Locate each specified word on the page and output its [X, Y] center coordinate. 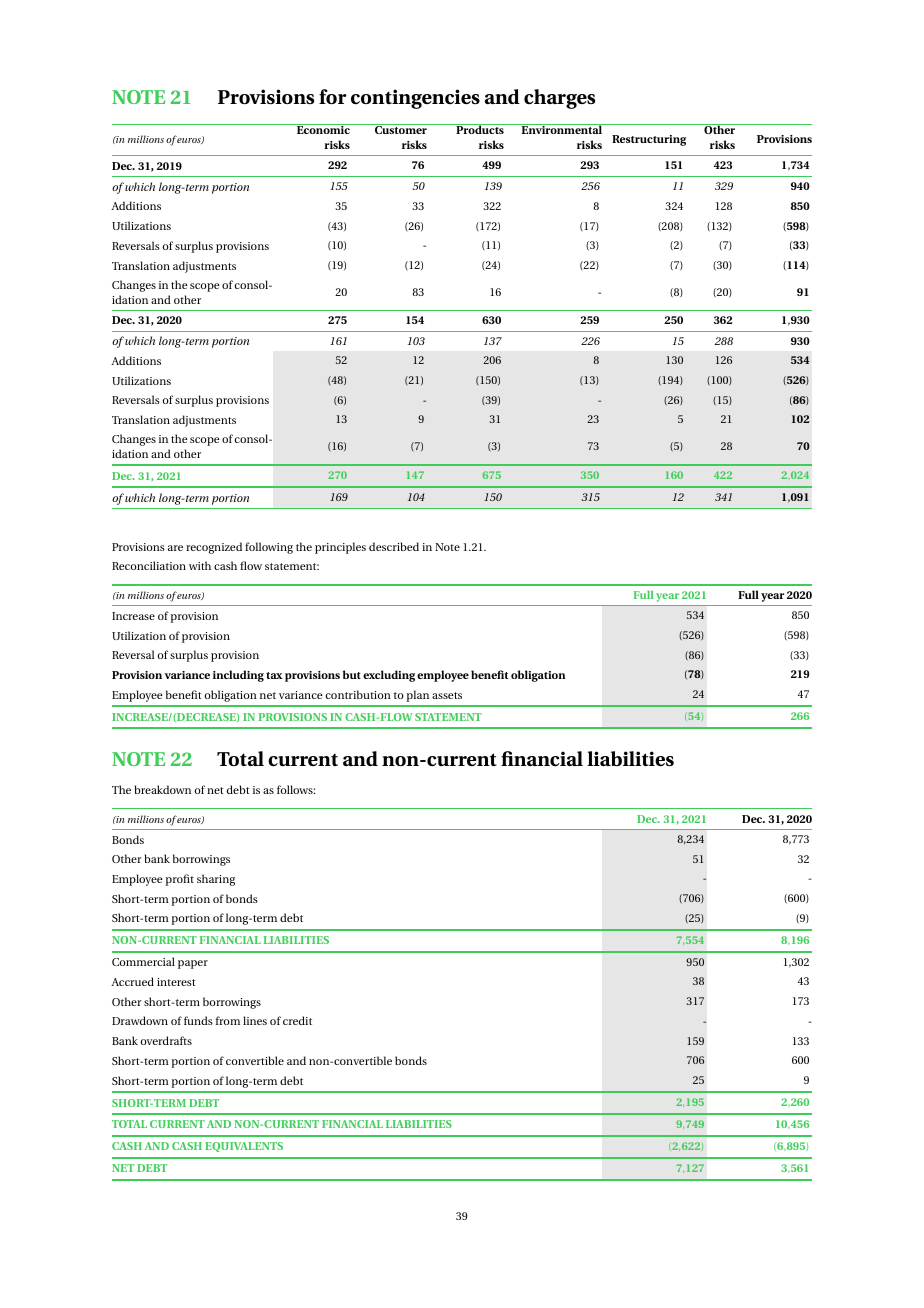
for [333, 97]
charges [559, 99]
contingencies [415, 99]
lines [255, 1020]
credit [297, 1020]
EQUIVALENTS [244, 1147]
